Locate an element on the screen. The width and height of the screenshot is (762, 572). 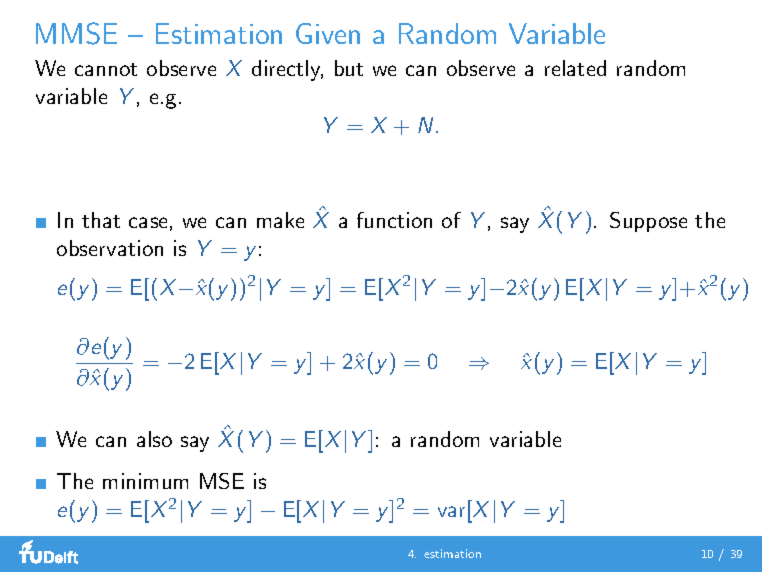
but is located at coordinates (349, 68).
